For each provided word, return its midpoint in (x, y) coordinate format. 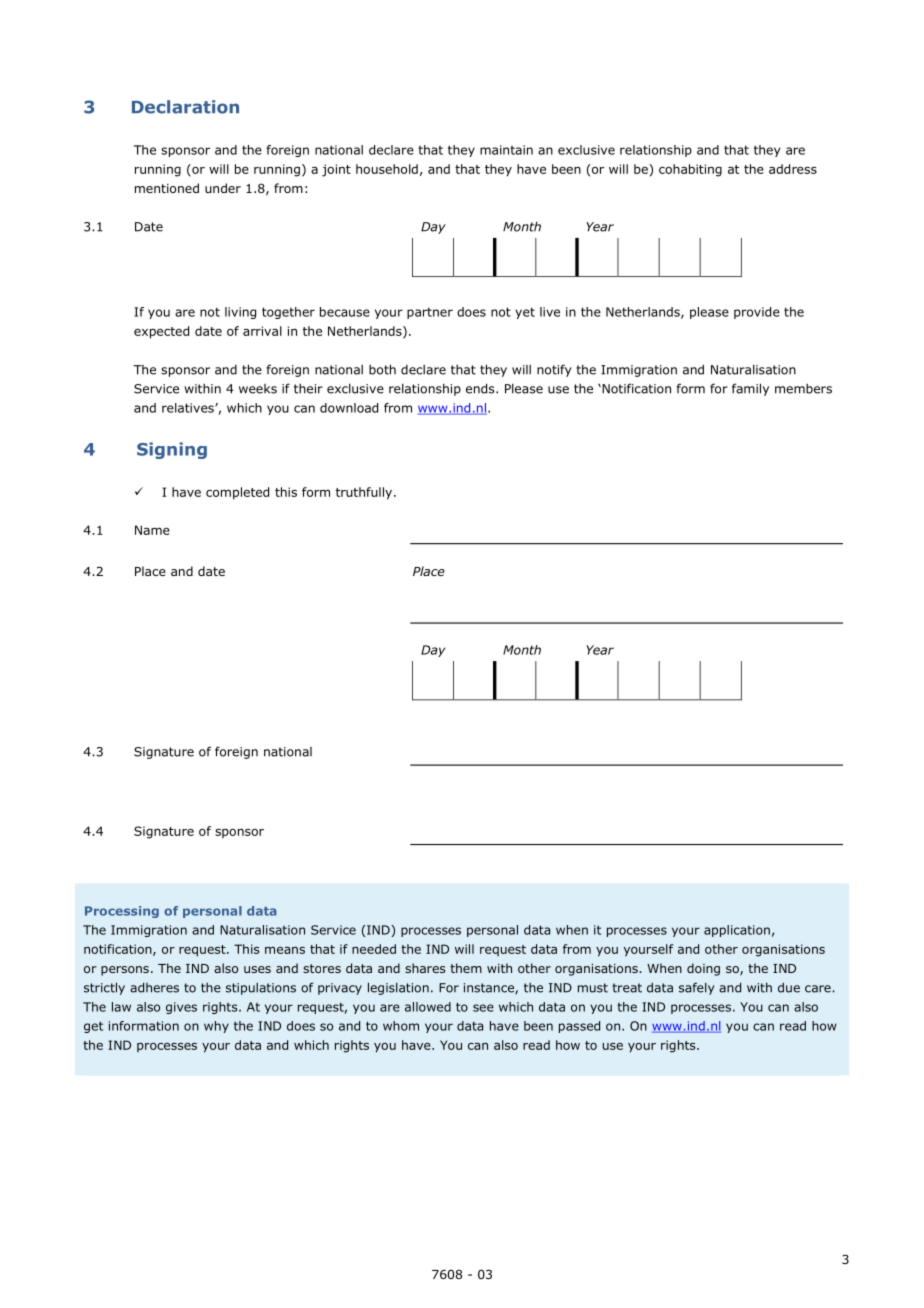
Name (152, 530)
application (737, 931)
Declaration (185, 107)
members (803, 389)
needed (374, 949)
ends (481, 388)
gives (181, 1008)
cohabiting (690, 170)
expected (161, 332)
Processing (122, 912)
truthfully (364, 493)
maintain (506, 150)
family (750, 389)
